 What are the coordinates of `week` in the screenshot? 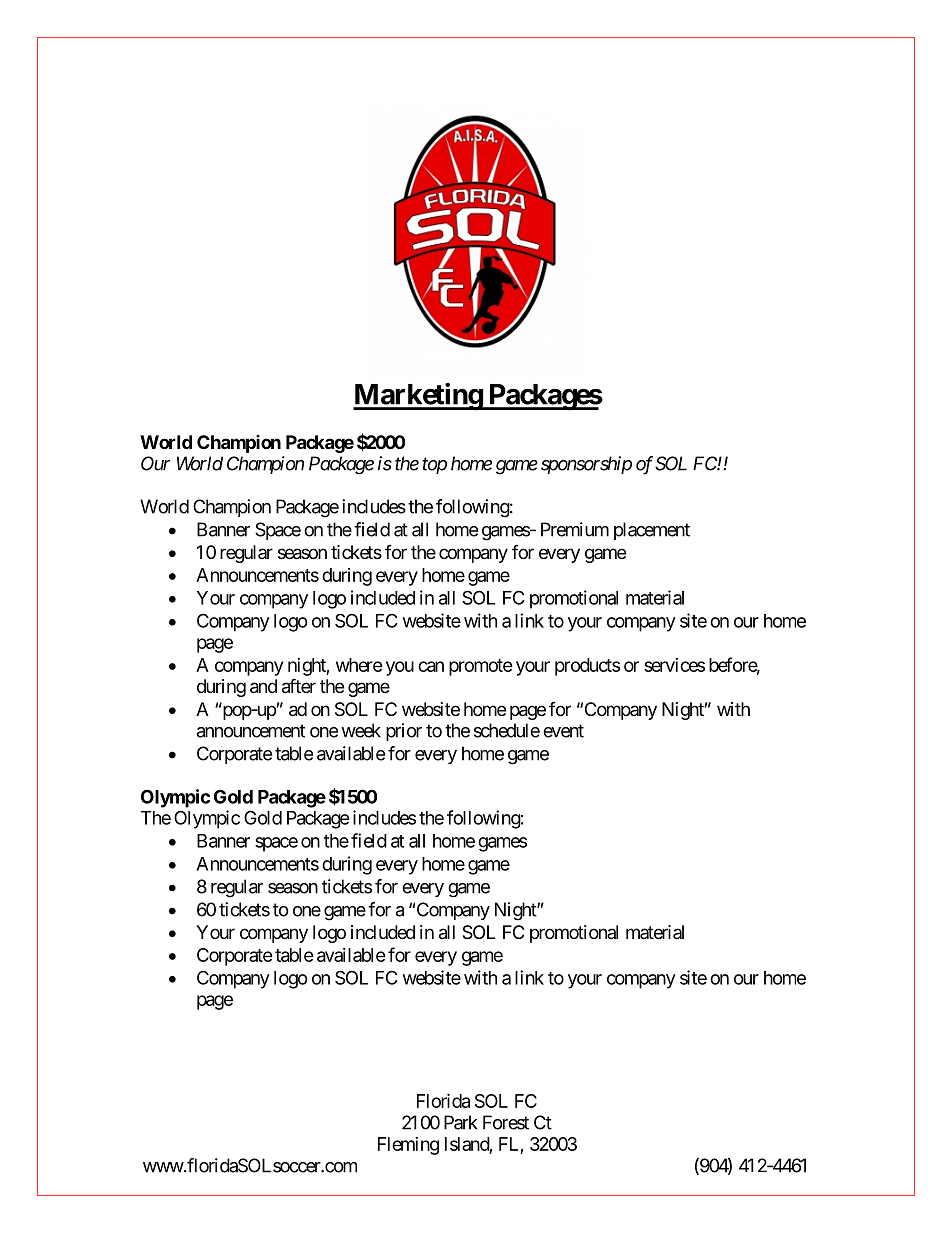 It's located at (361, 730).
